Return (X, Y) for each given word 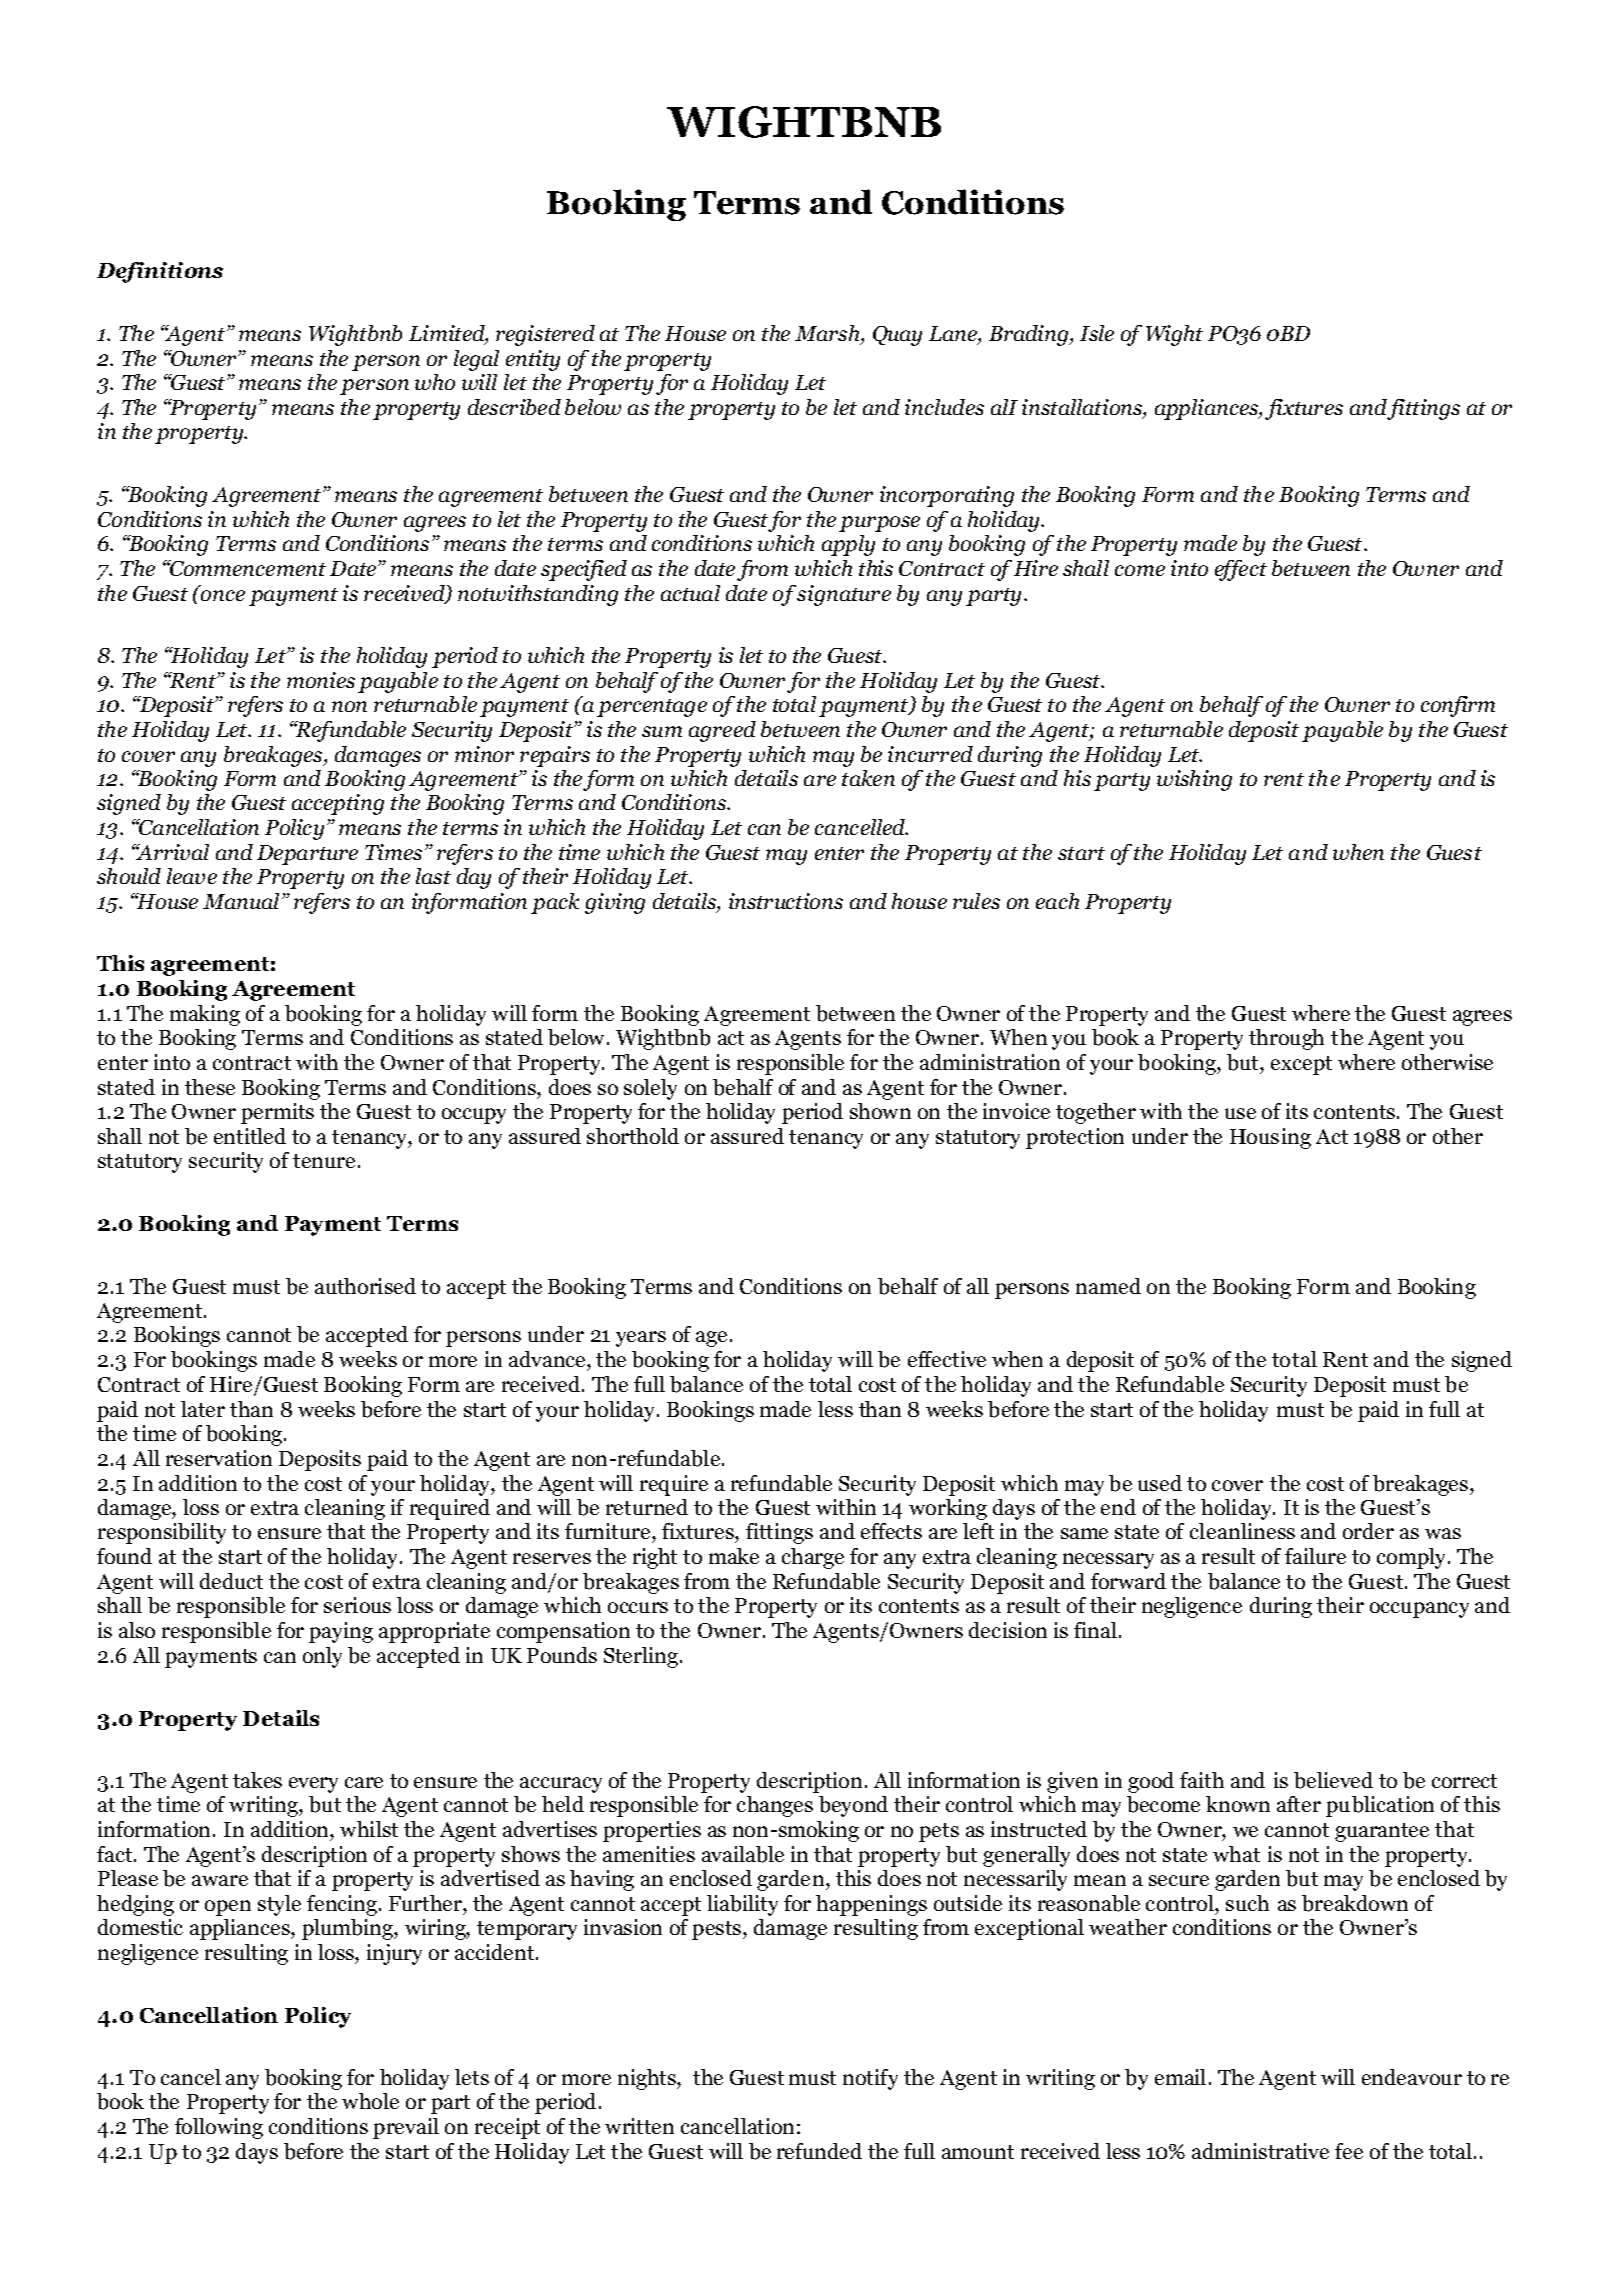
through (1286, 1039)
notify (870, 2079)
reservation (219, 1458)
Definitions (160, 272)
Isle (1097, 333)
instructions (786, 901)
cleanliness (1242, 1531)
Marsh (828, 335)
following (219, 2128)
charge (813, 1558)
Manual (243, 901)
